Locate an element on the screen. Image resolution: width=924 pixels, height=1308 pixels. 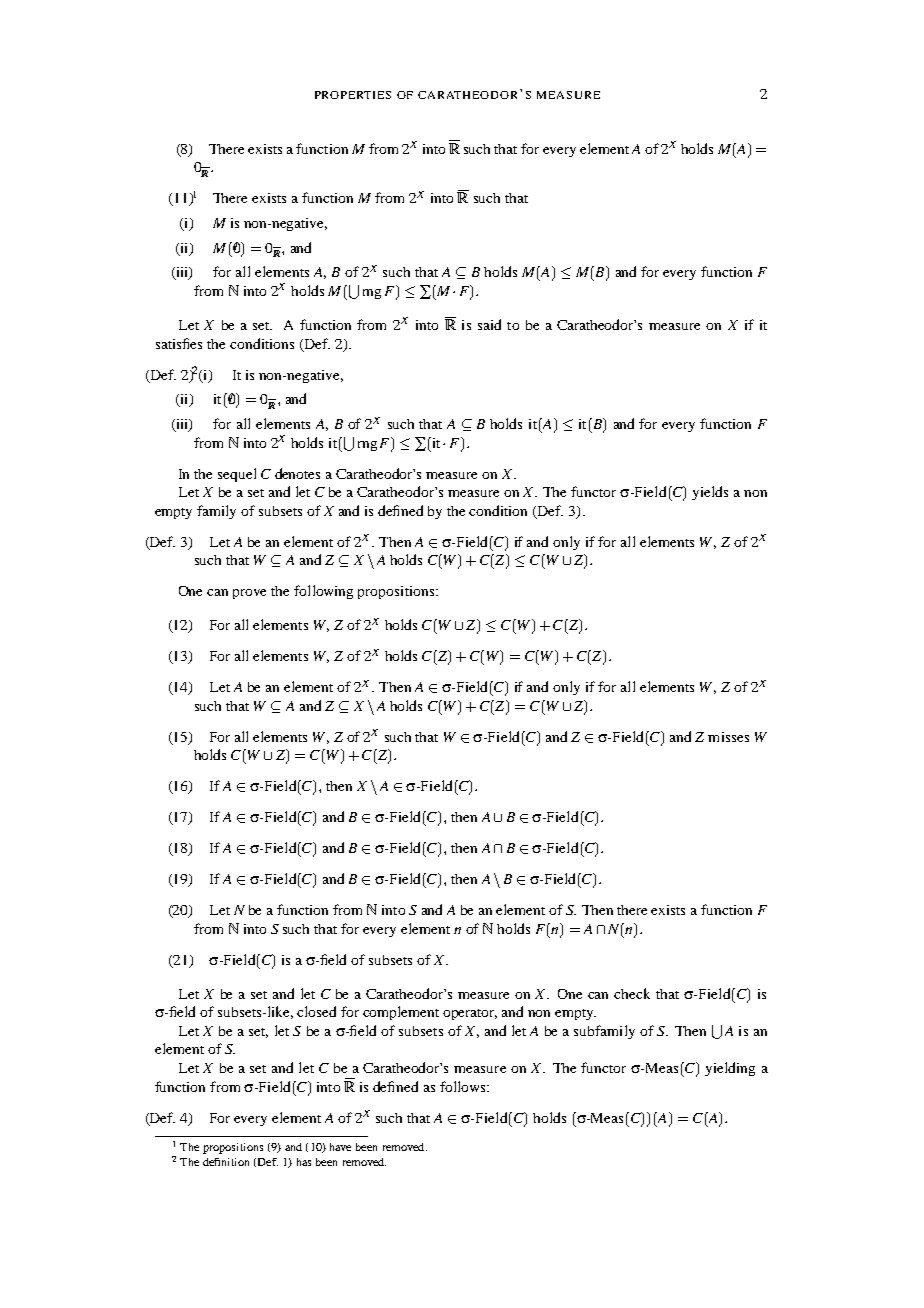
sequel is located at coordinates (237, 475).
